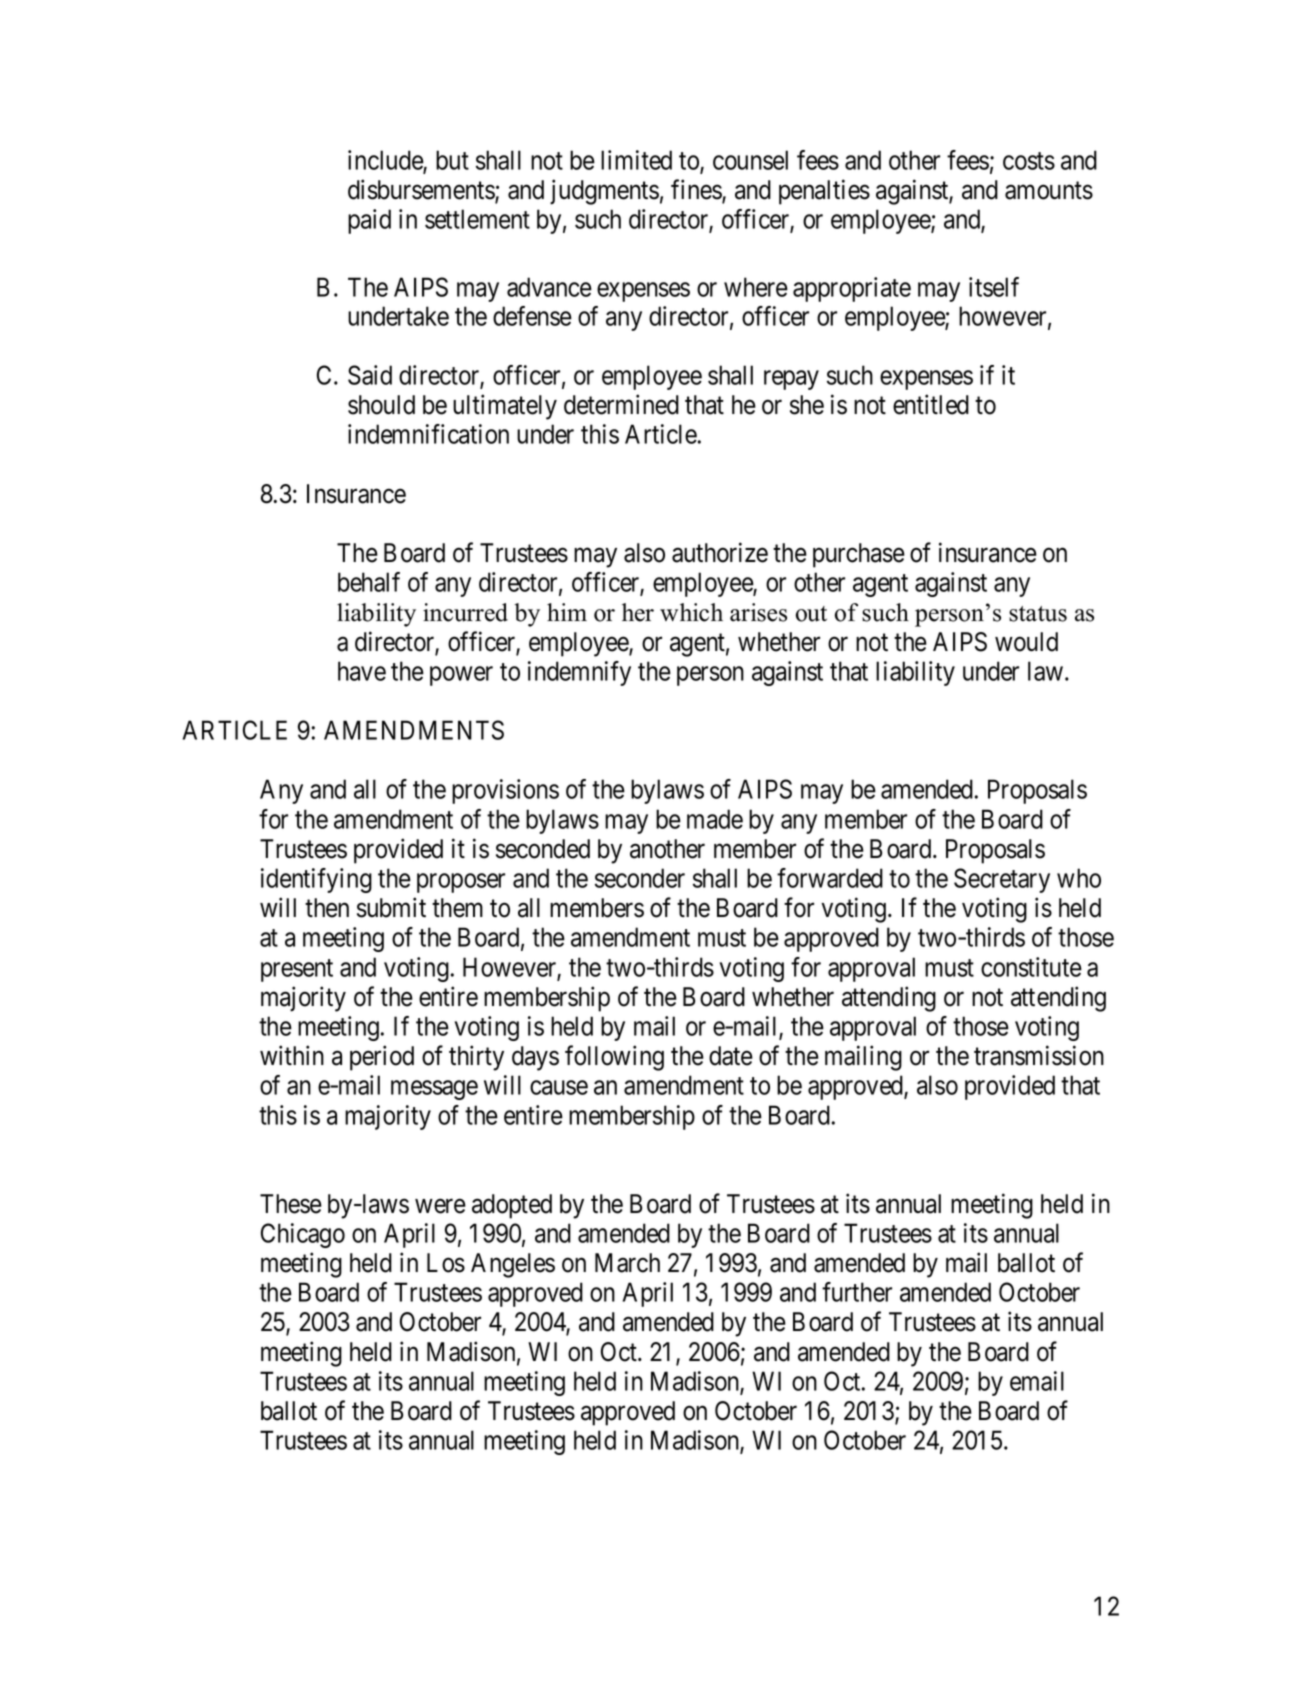 Image resolution: width=1312 pixels, height=1698 pixels. I want to click on fines, so click(697, 190).
